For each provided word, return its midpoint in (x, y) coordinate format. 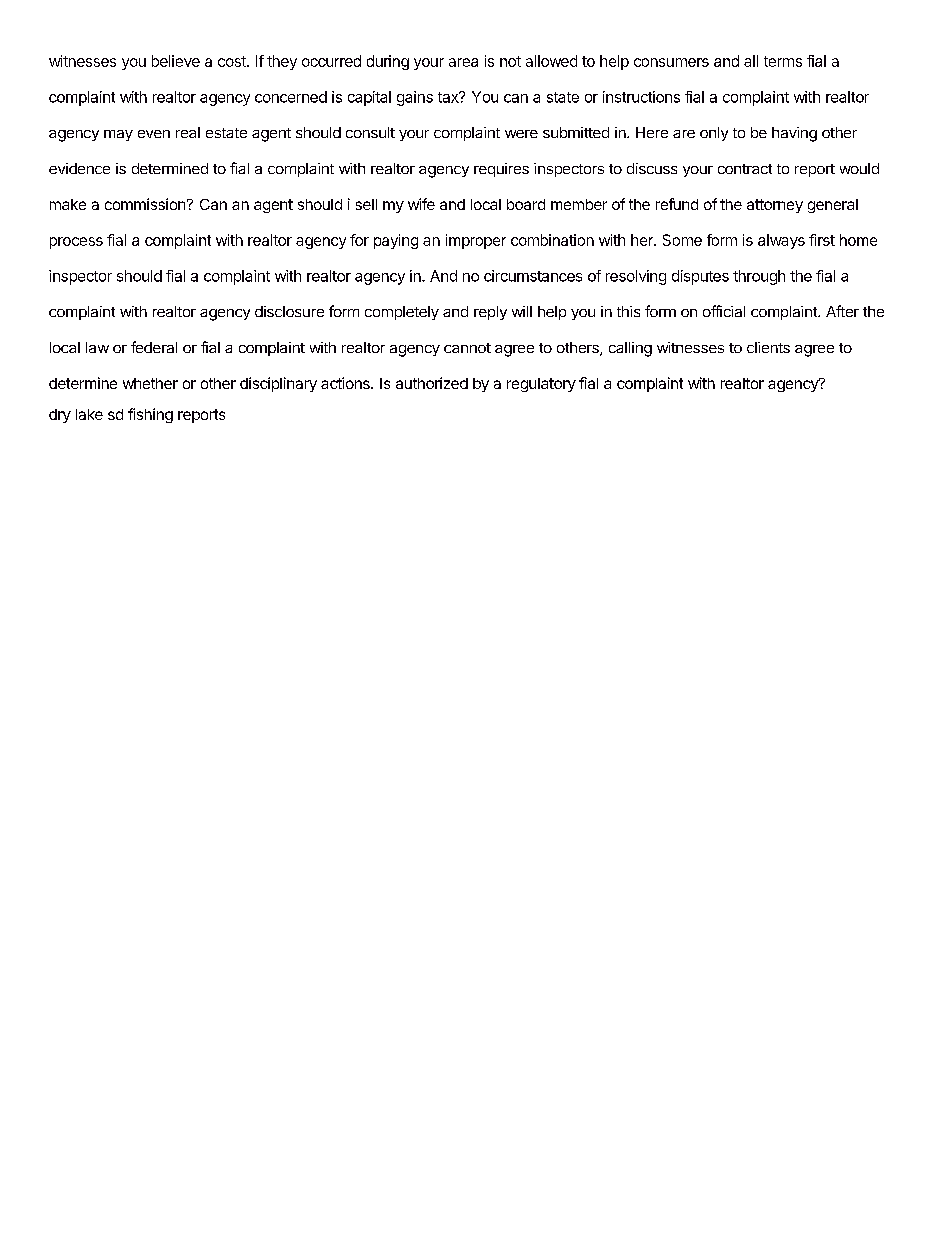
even (154, 134)
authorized (432, 383)
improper (476, 241)
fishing (150, 415)
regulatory (541, 385)
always (781, 241)
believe (176, 61)
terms (783, 61)
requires (501, 170)
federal (154, 347)
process (76, 243)
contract (745, 169)
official (724, 311)
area (463, 62)
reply (490, 313)
